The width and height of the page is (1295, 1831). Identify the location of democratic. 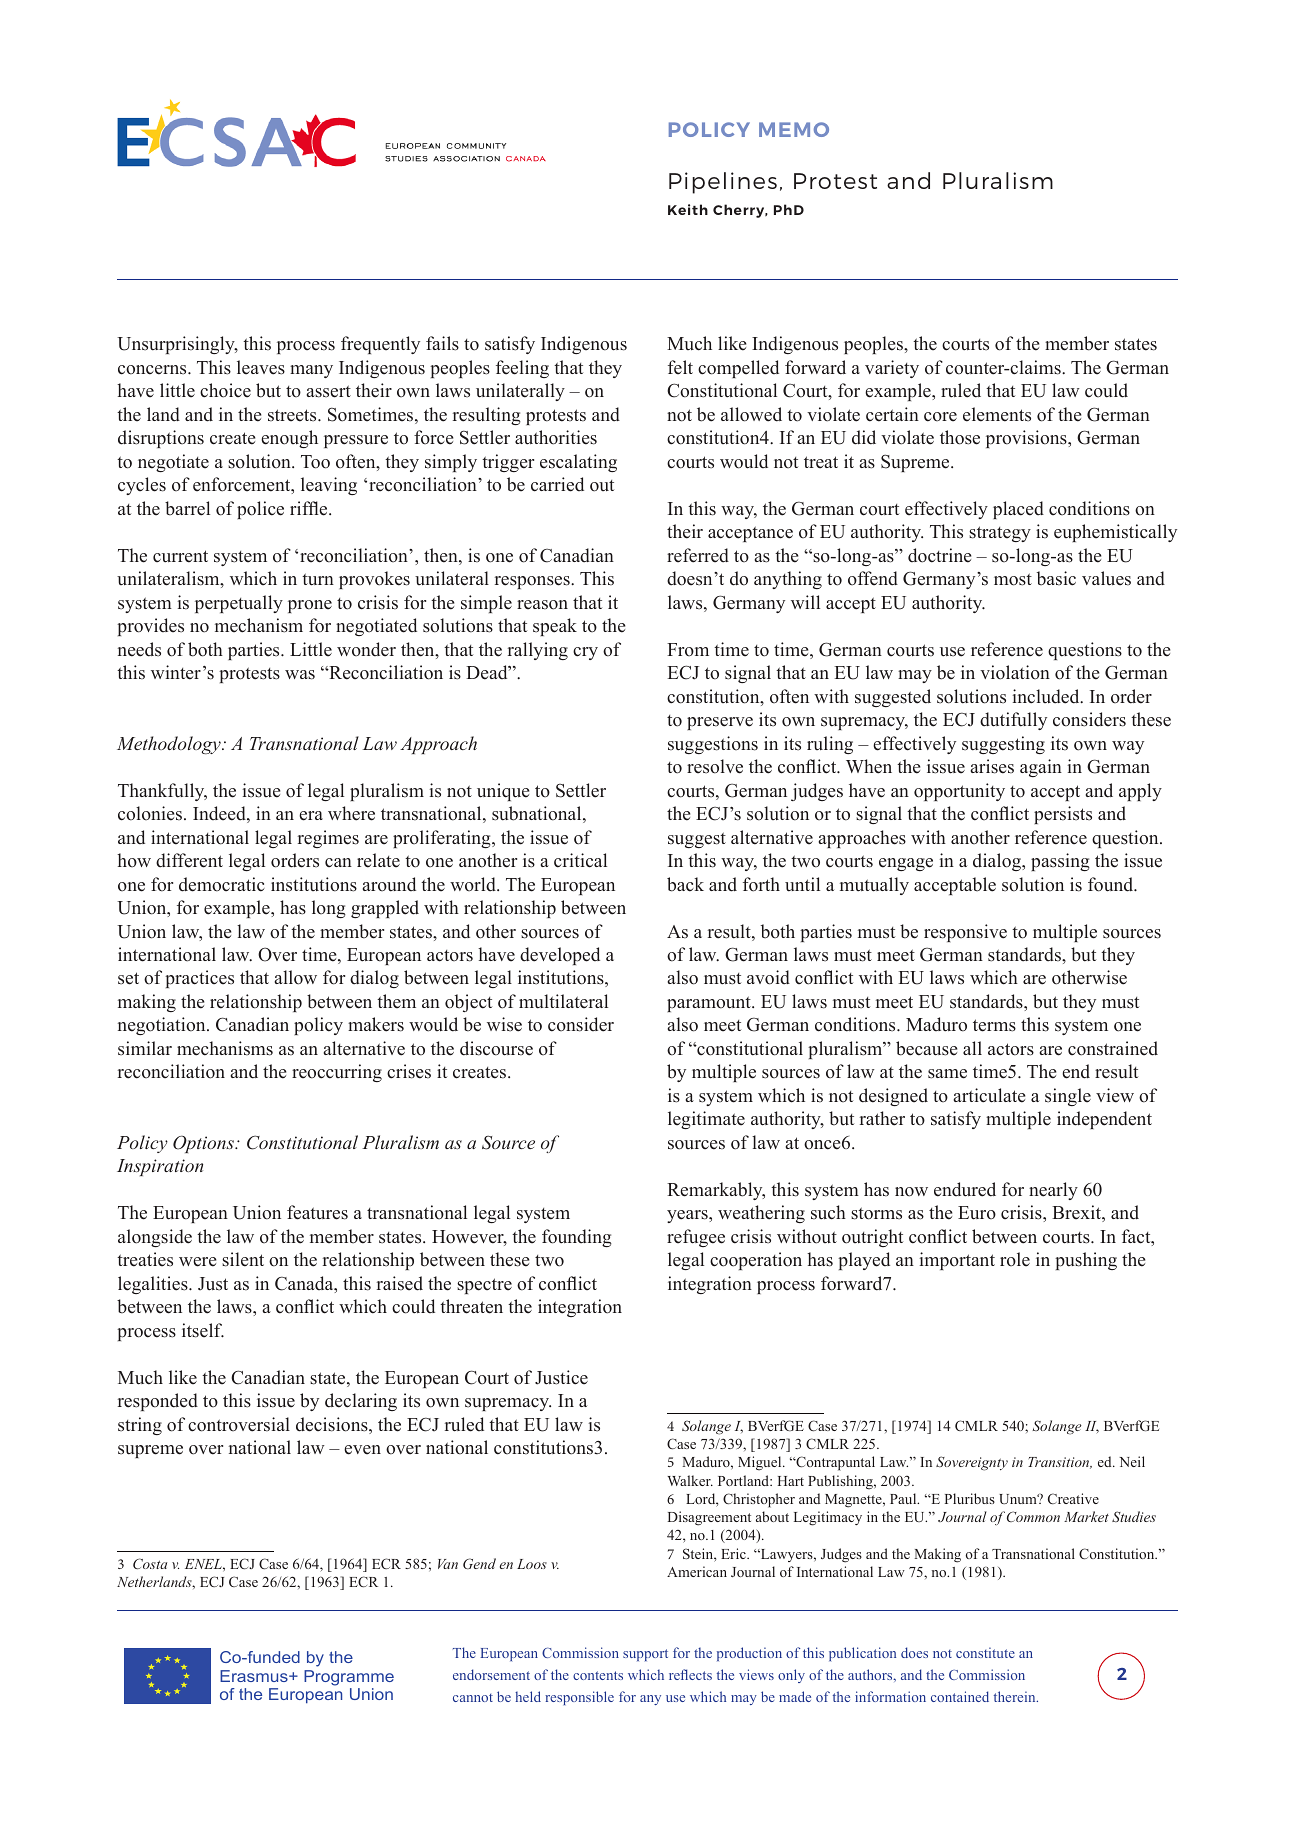
(222, 884).
